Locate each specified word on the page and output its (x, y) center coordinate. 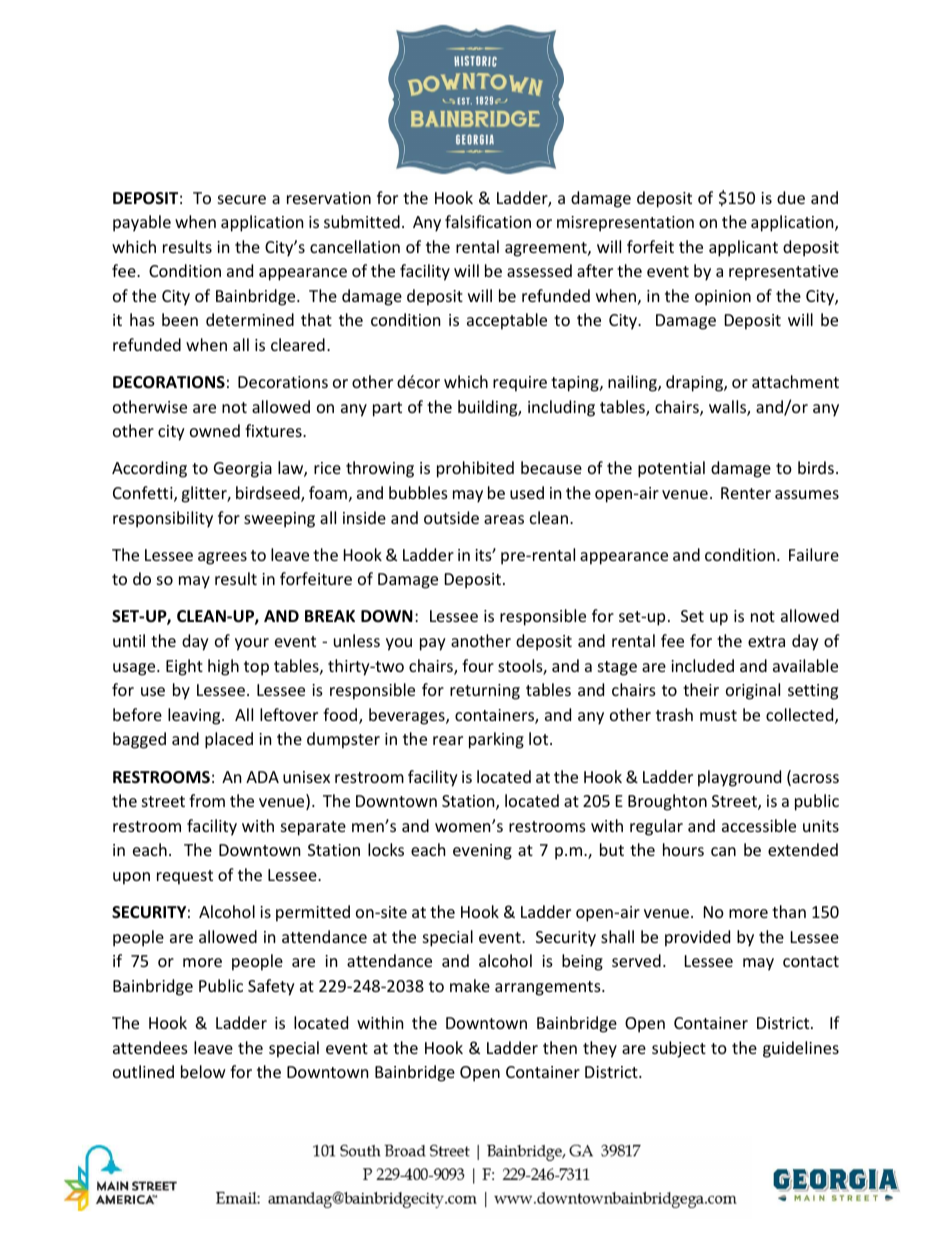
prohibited (475, 469)
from (207, 800)
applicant (743, 248)
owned (215, 430)
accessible (759, 825)
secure (242, 199)
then (560, 1047)
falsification (488, 221)
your (252, 644)
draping (695, 383)
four (478, 665)
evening (482, 852)
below (203, 1071)
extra (766, 641)
